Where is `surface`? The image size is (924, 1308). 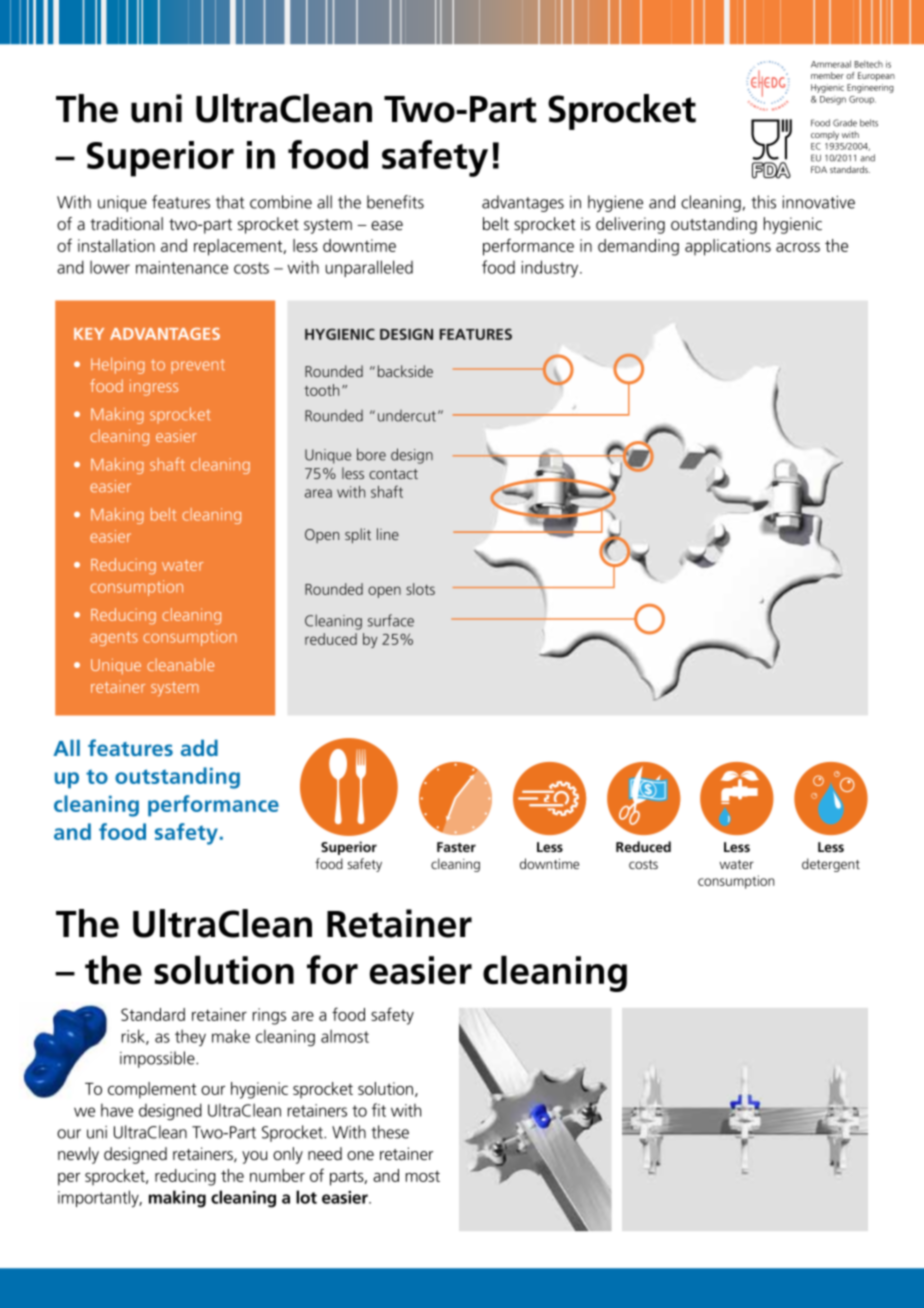 surface is located at coordinates (391, 620).
